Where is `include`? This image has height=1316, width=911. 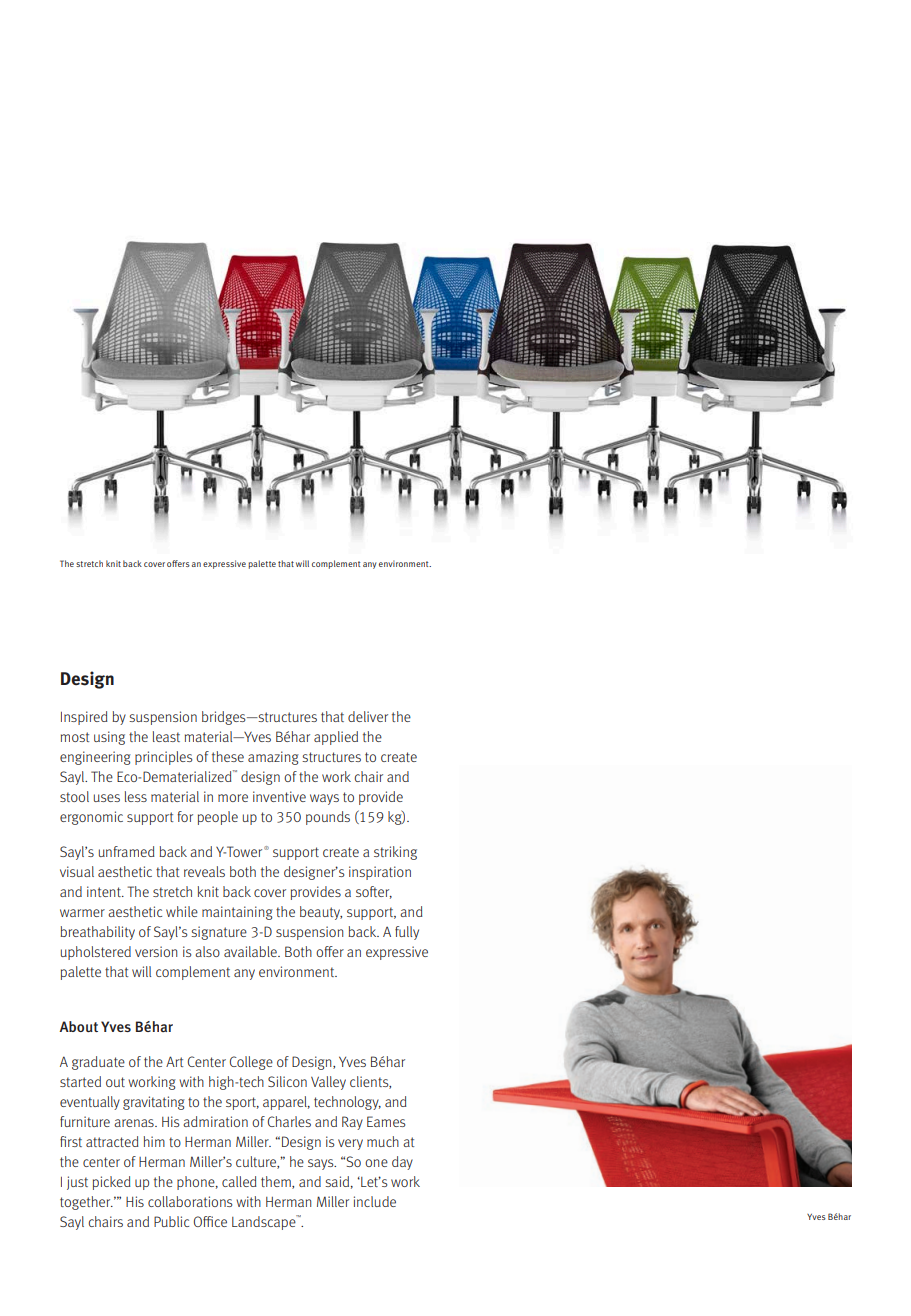
include is located at coordinates (375, 1201).
